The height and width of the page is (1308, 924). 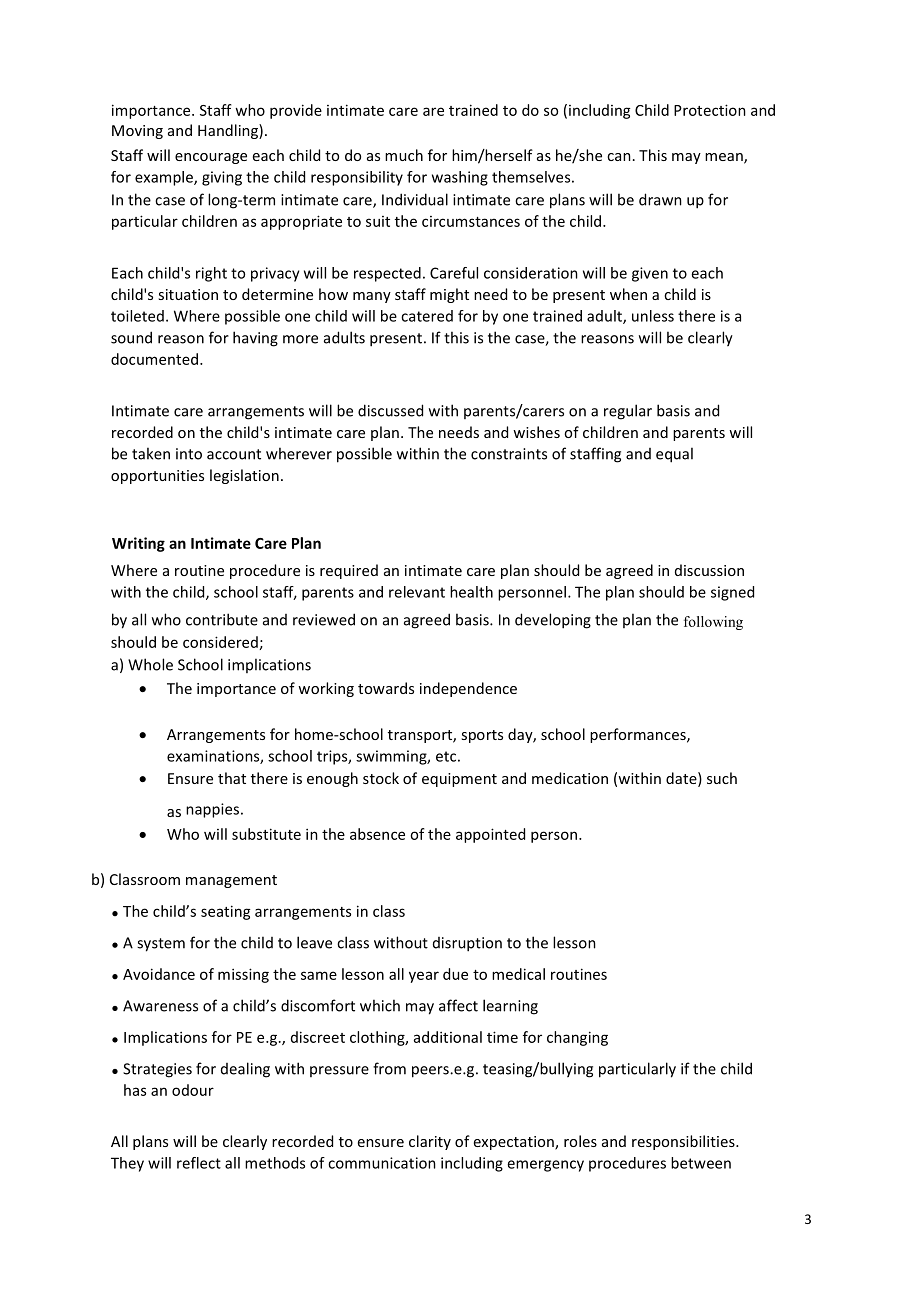 What do you see at coordinates (417, 592) in the page?
I see `relevant` at bounding box center [417, 592].
